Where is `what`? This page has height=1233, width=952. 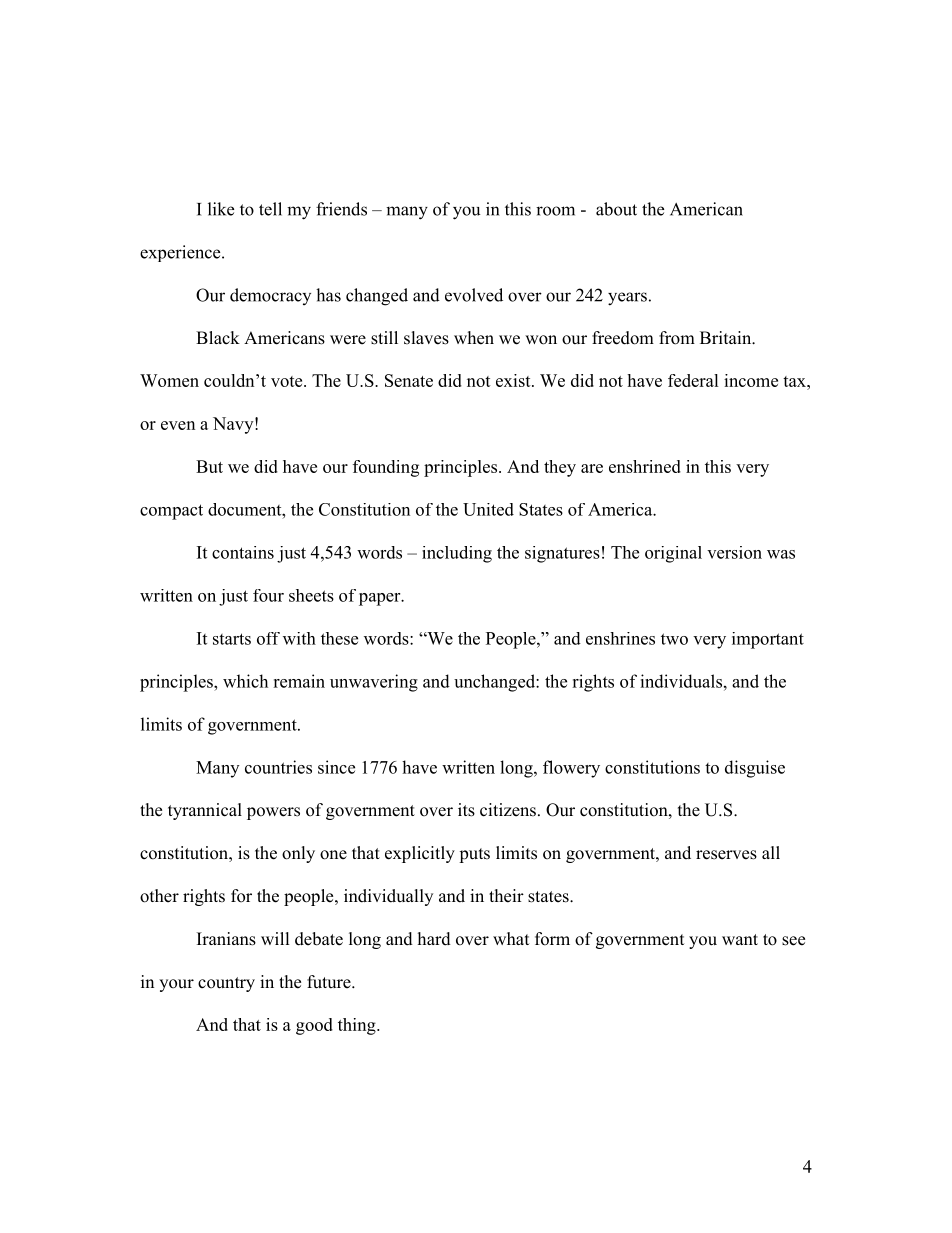 what is located at coordinates (511, 938).
